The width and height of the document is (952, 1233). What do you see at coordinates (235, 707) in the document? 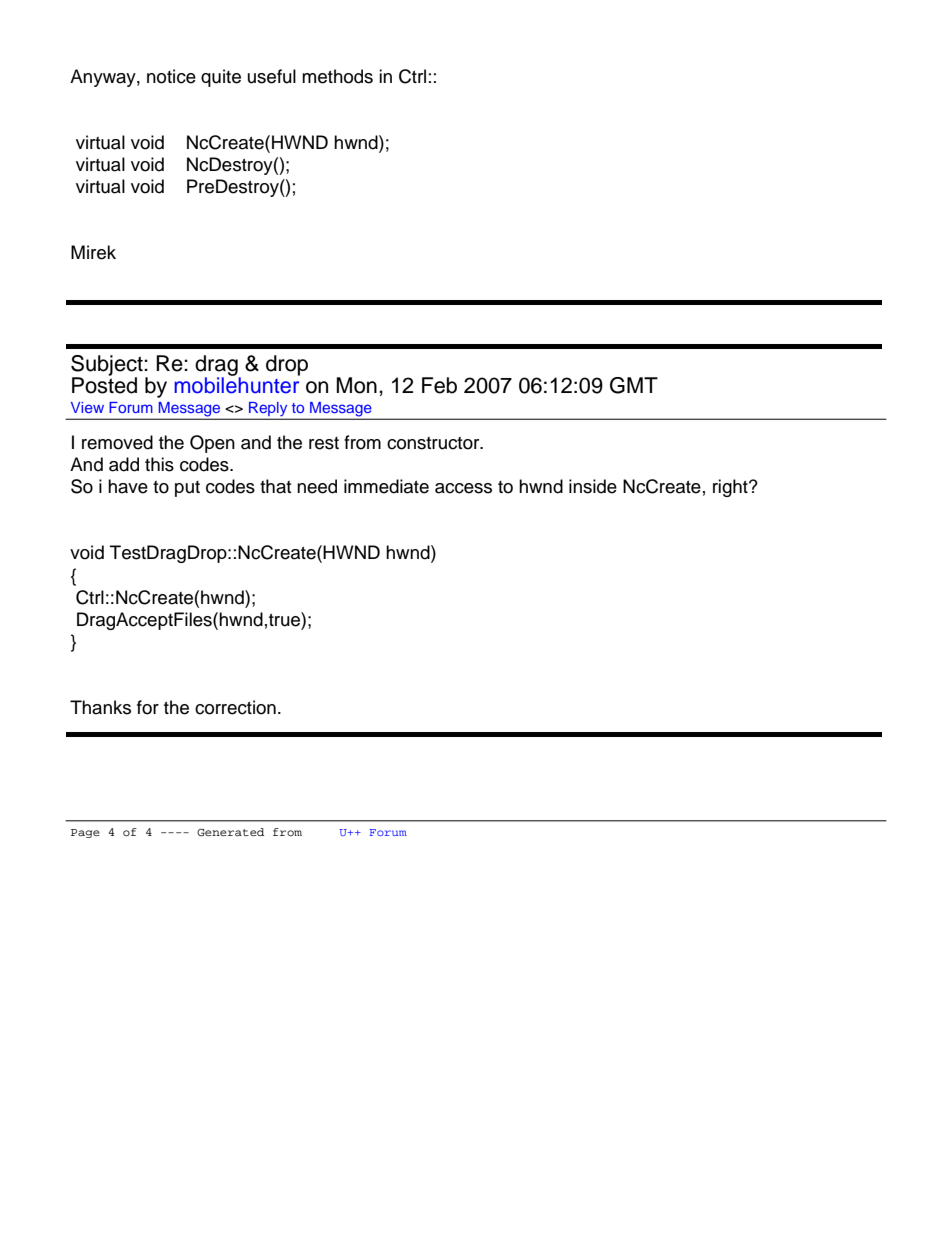
I see `correction` at bounding box center [235, 707].
